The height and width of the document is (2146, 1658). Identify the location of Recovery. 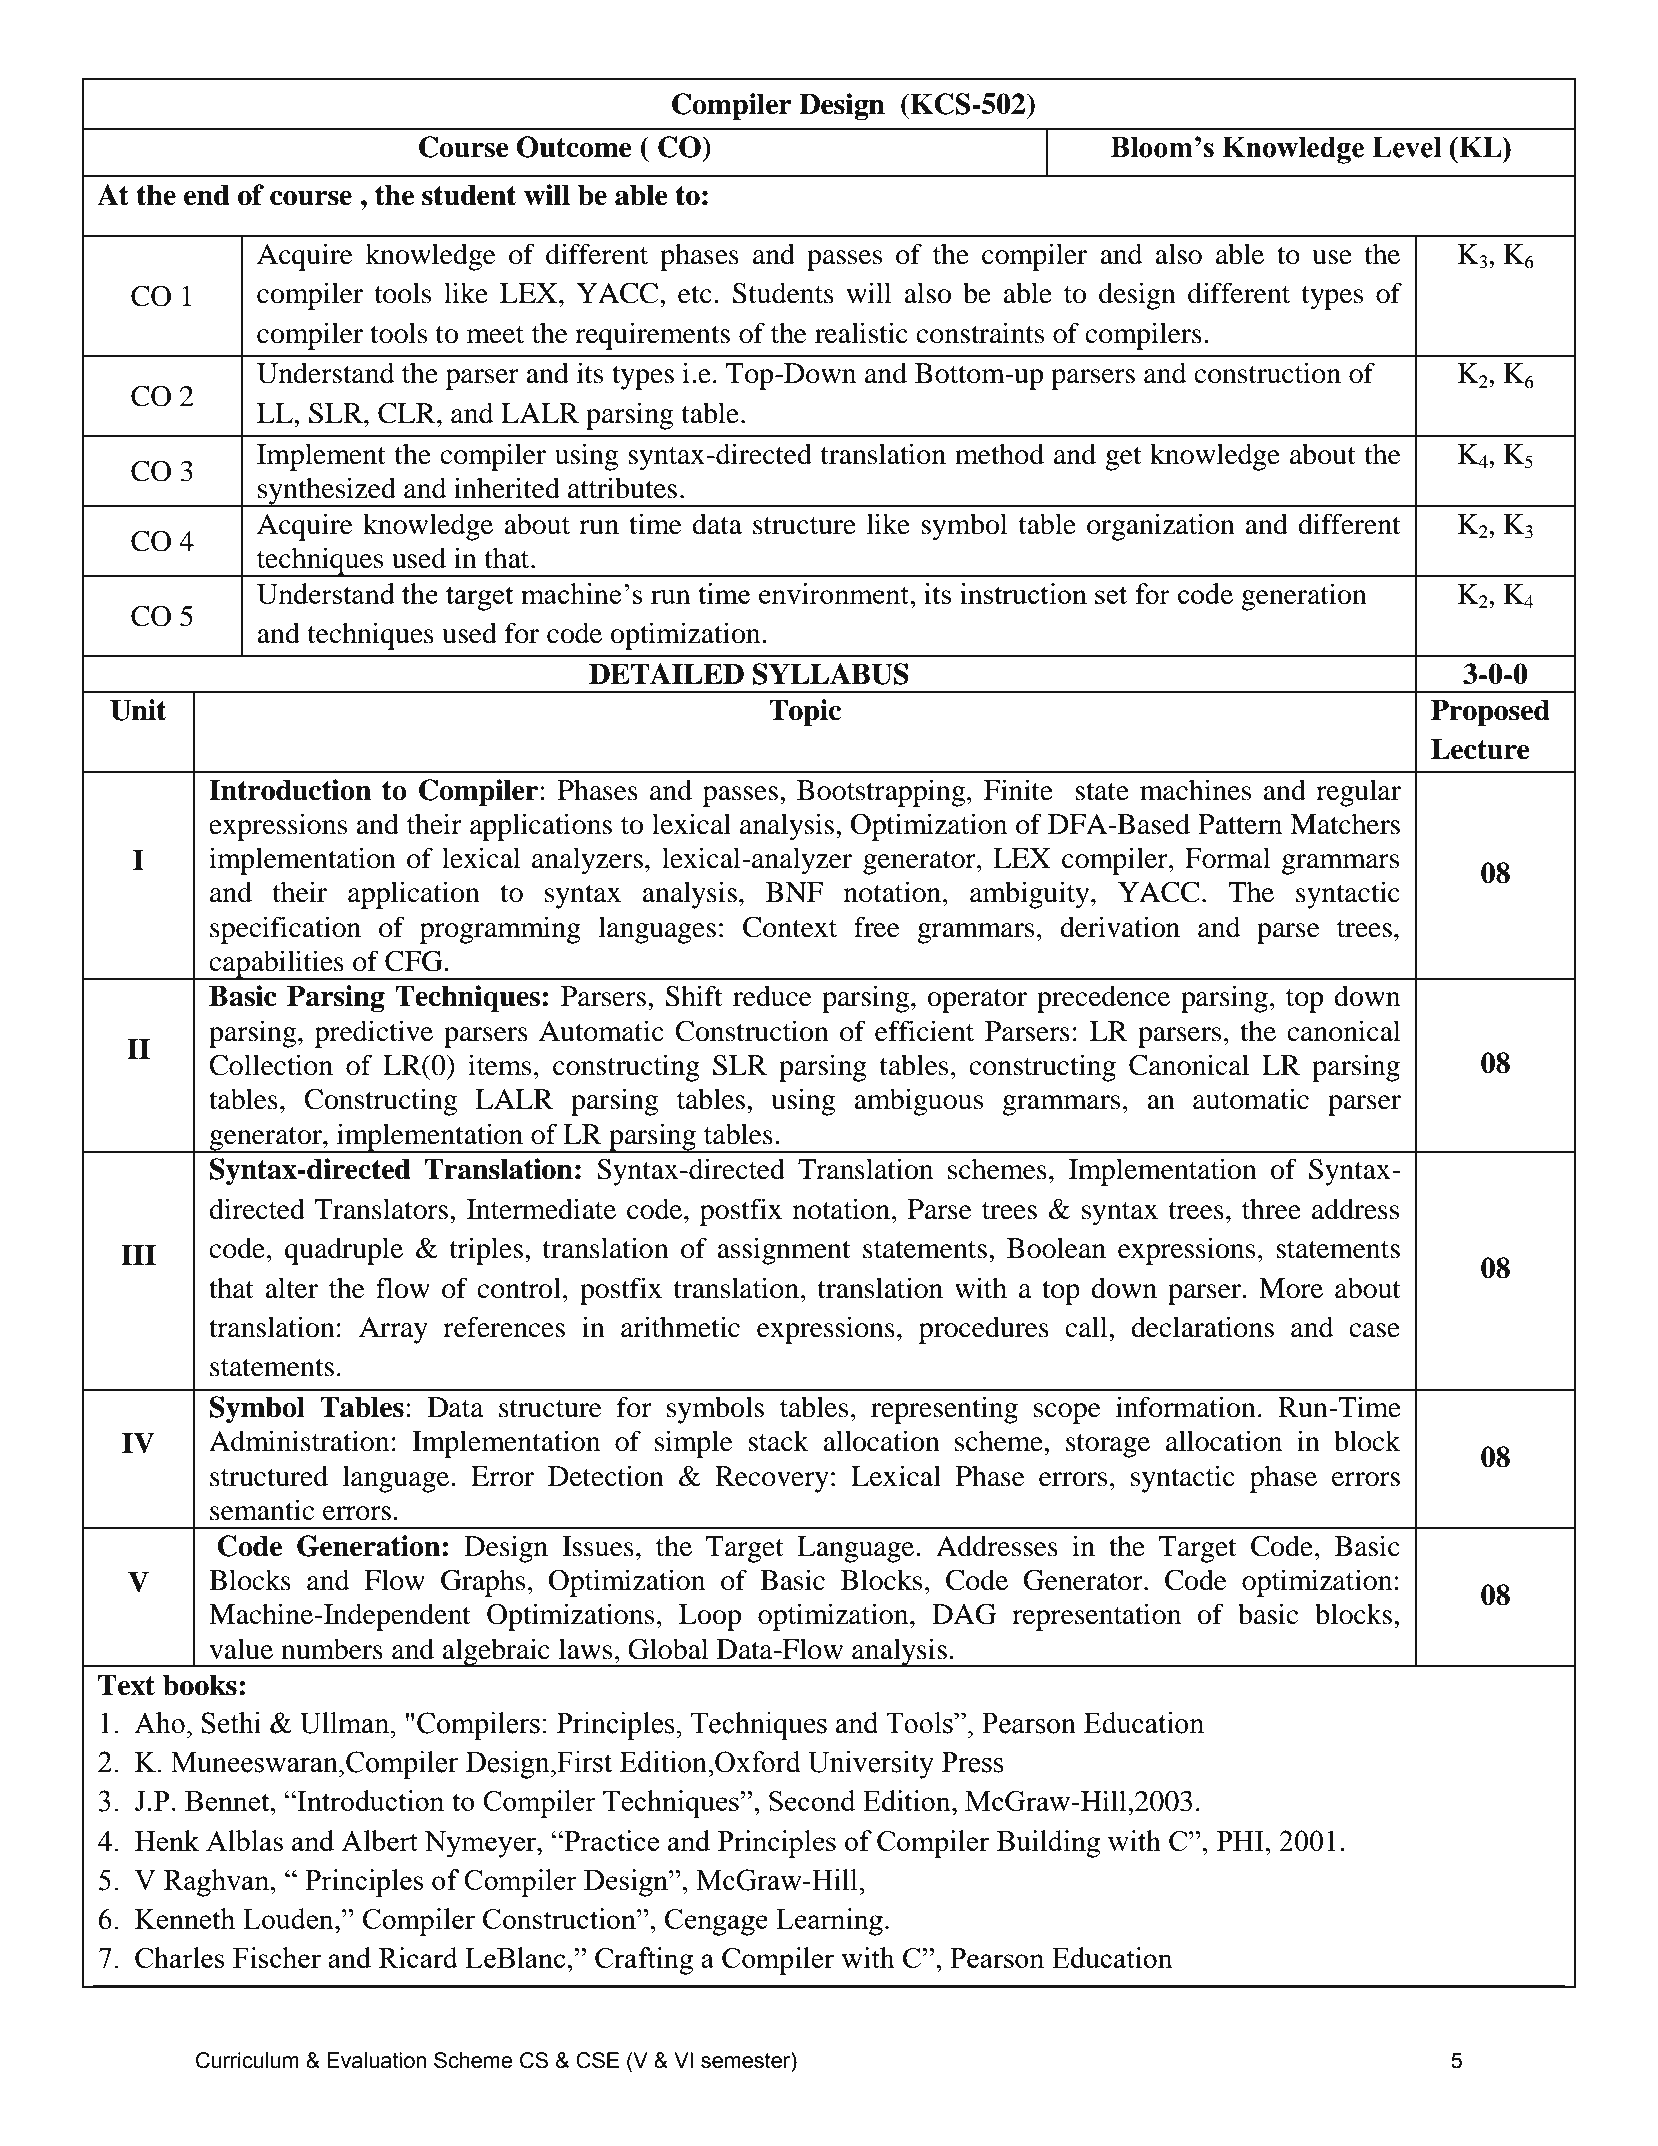
(772, 1479).
